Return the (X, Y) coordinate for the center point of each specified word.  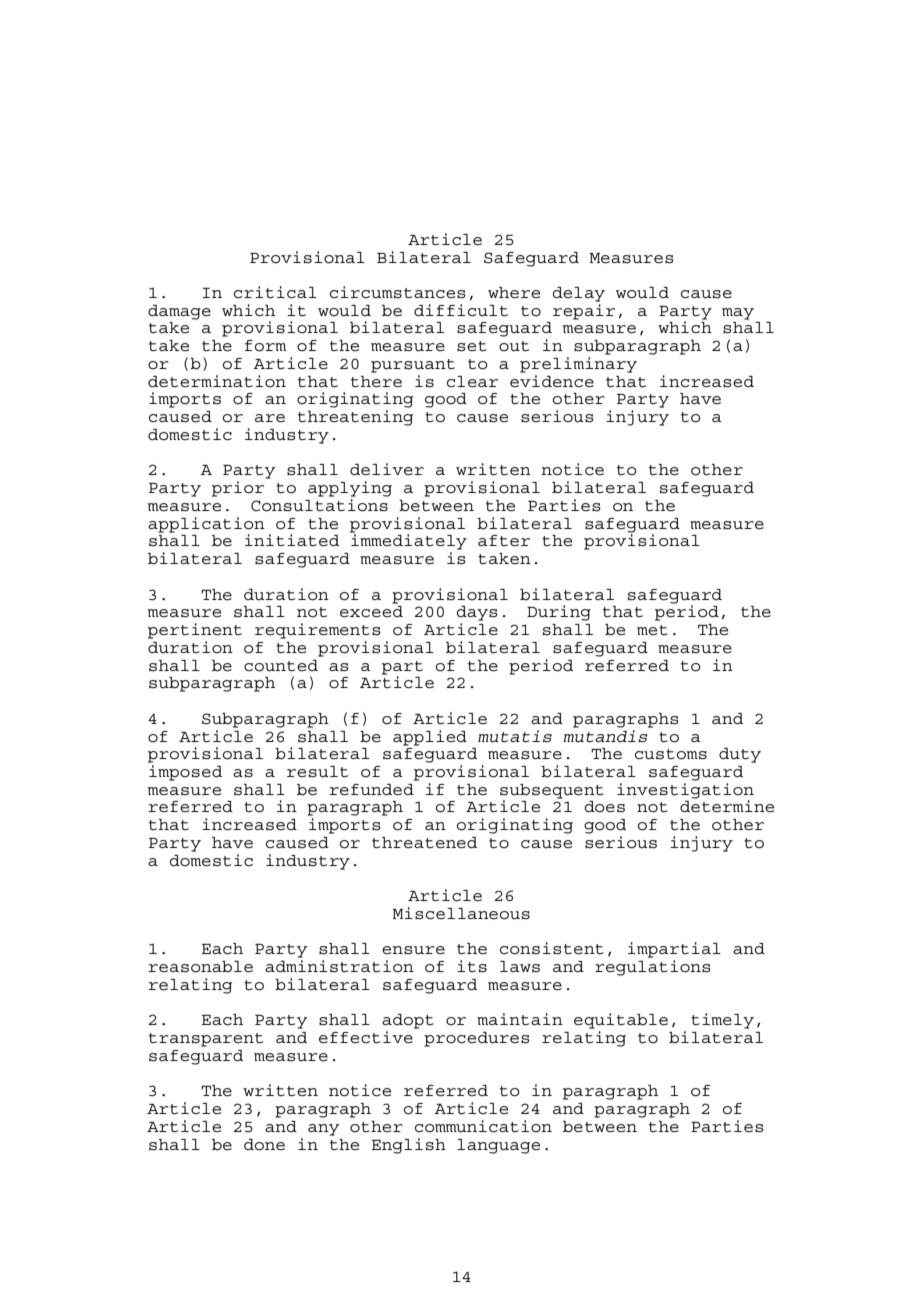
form (265, 346)
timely (722, 1021)
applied (430, 738)
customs (671, 754)
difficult (461, 310)
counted (281, 666)
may (738, 314)
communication (483, 1126)
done (264, 1145)
